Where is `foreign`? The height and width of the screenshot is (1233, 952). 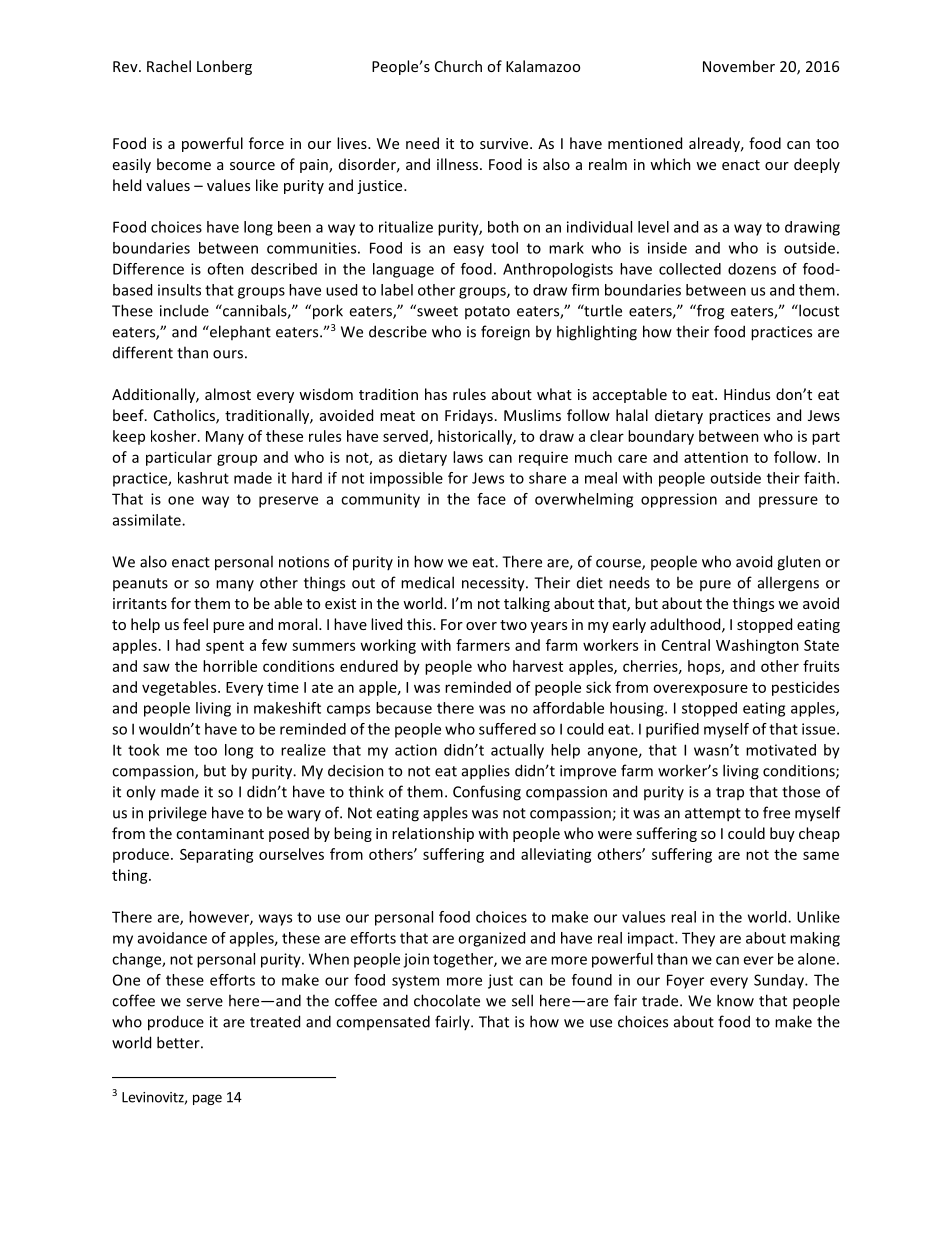
foreign is located at coordinates (505, 333).
